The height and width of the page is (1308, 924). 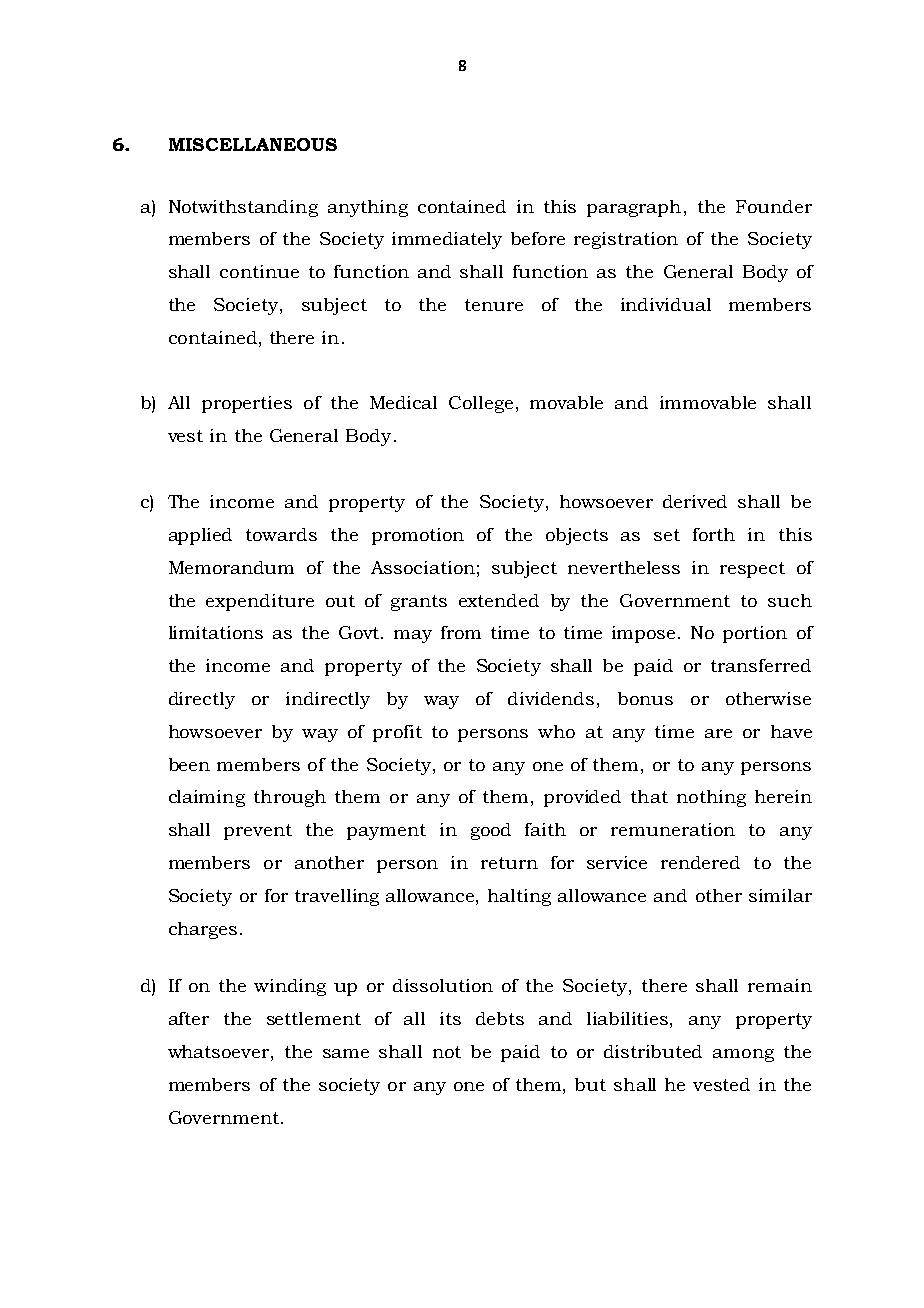 What do you see at coordinates (509, 863) in the page?
I see `return` at bounding box center [509, 863].
